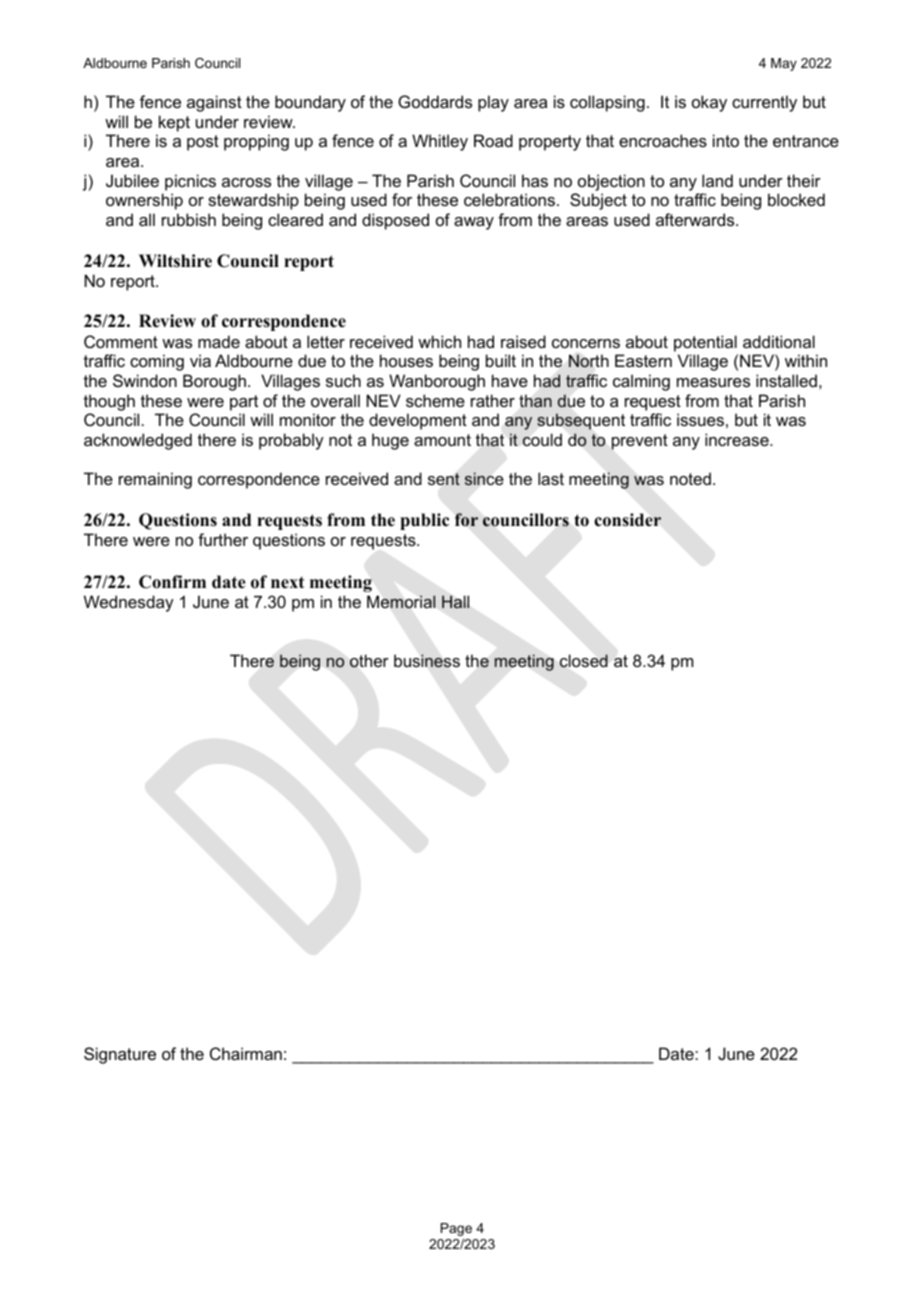 This image has width=924, height=1308. What do you see at coordinates (246, 1053) in the image?
I see `Chairman` at bounding box center [246, 1053].
